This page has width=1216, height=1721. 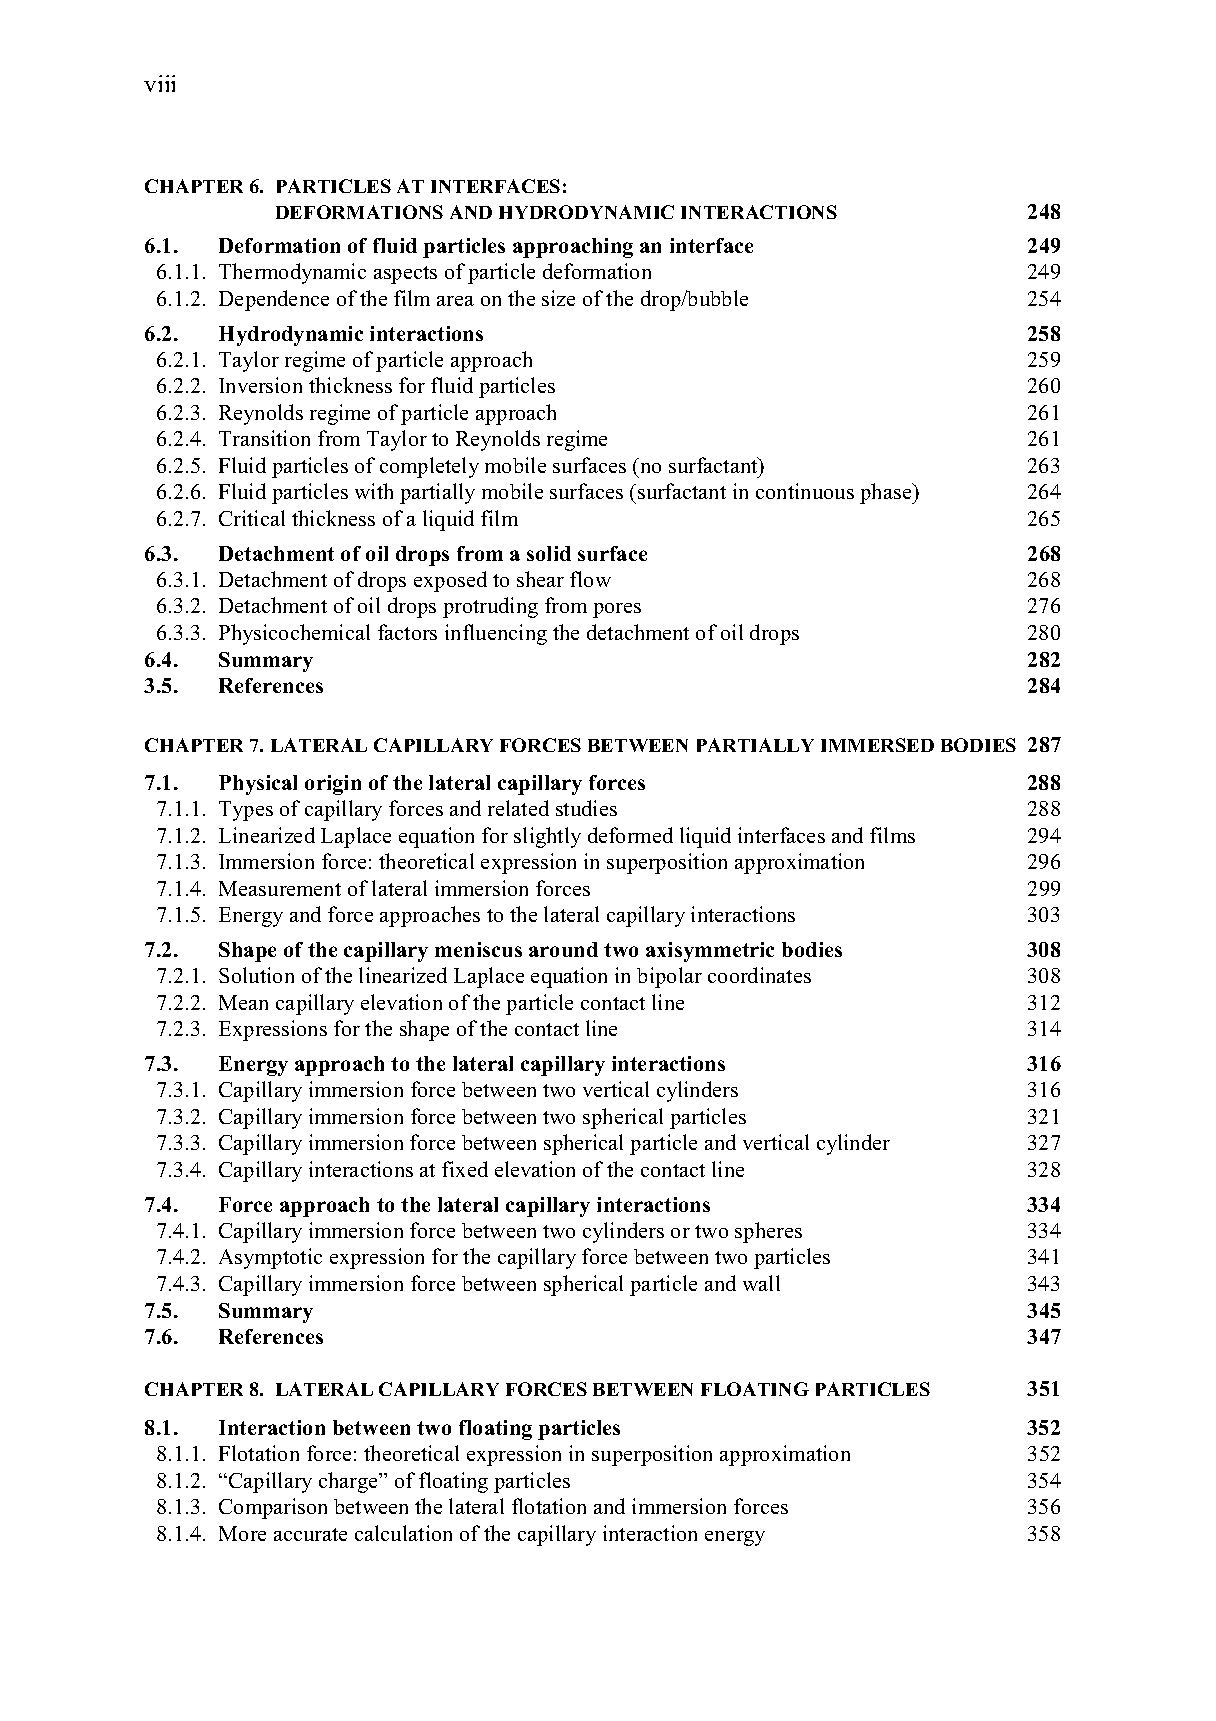 What do you see at coordinates (558, 298) in the page?
I see `size` at bounding box center [558, 298].
